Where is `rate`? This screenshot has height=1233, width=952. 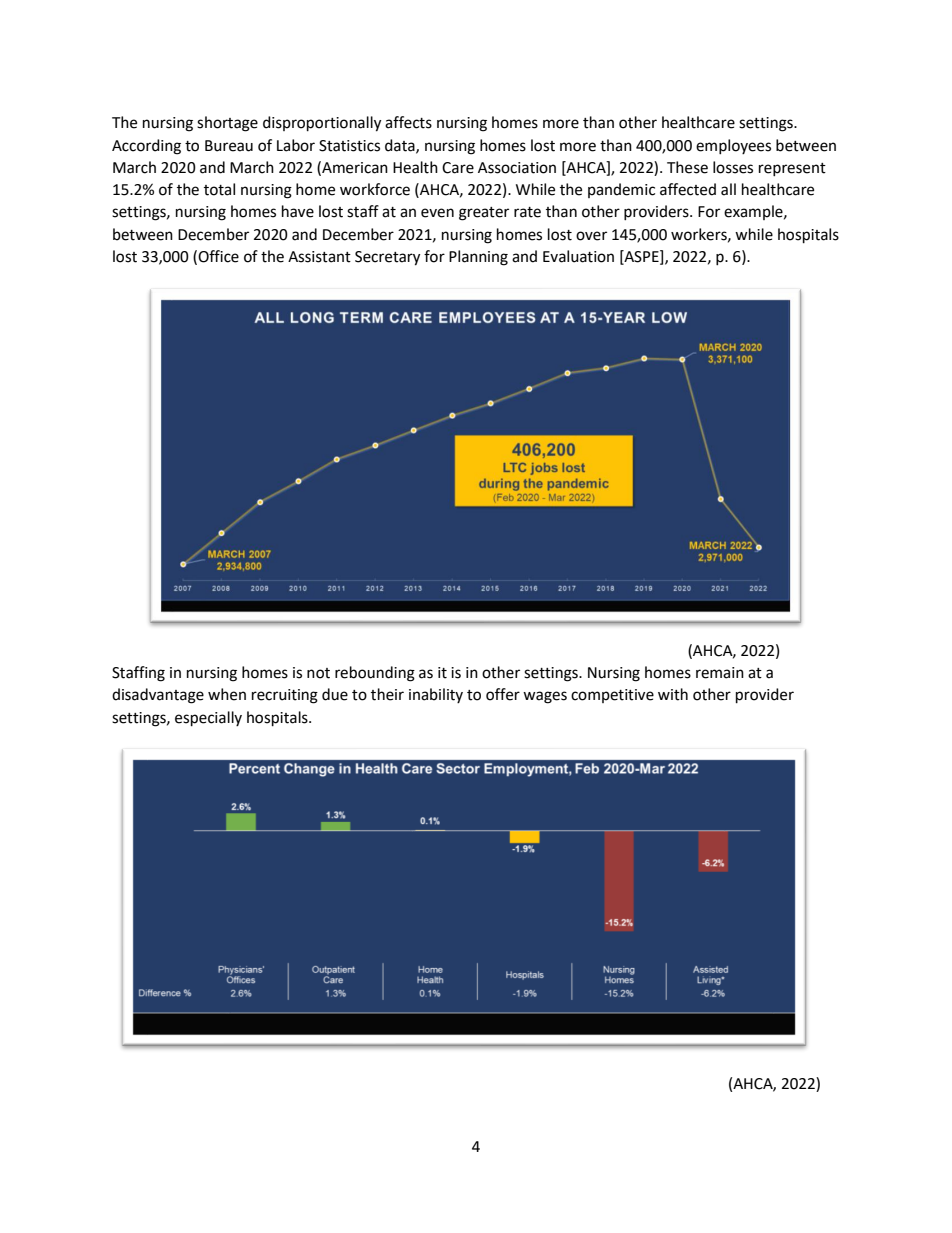 rate is located at coordinates (527, 212).
